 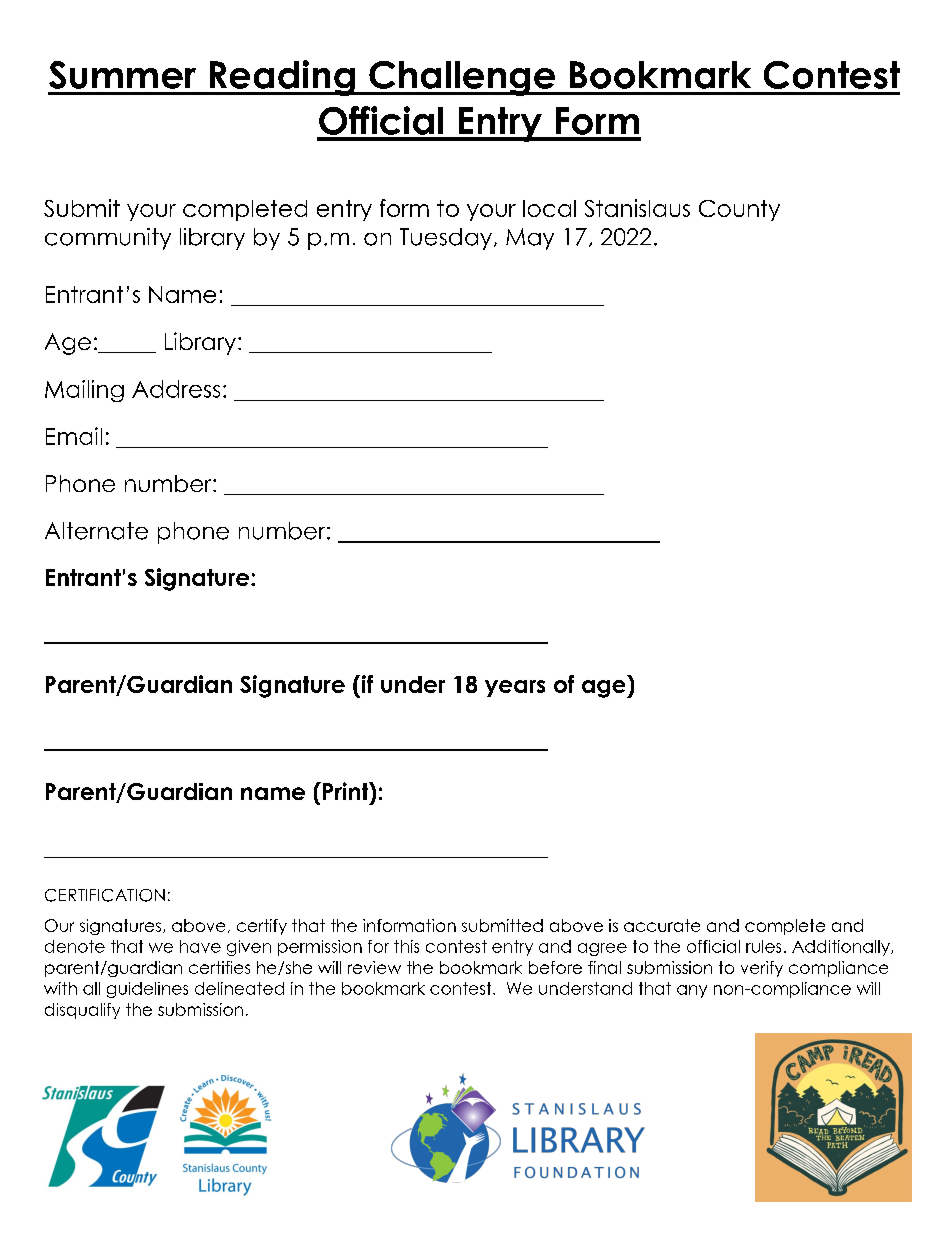 I want to click on guidelines, so click(x=147, y=990).
